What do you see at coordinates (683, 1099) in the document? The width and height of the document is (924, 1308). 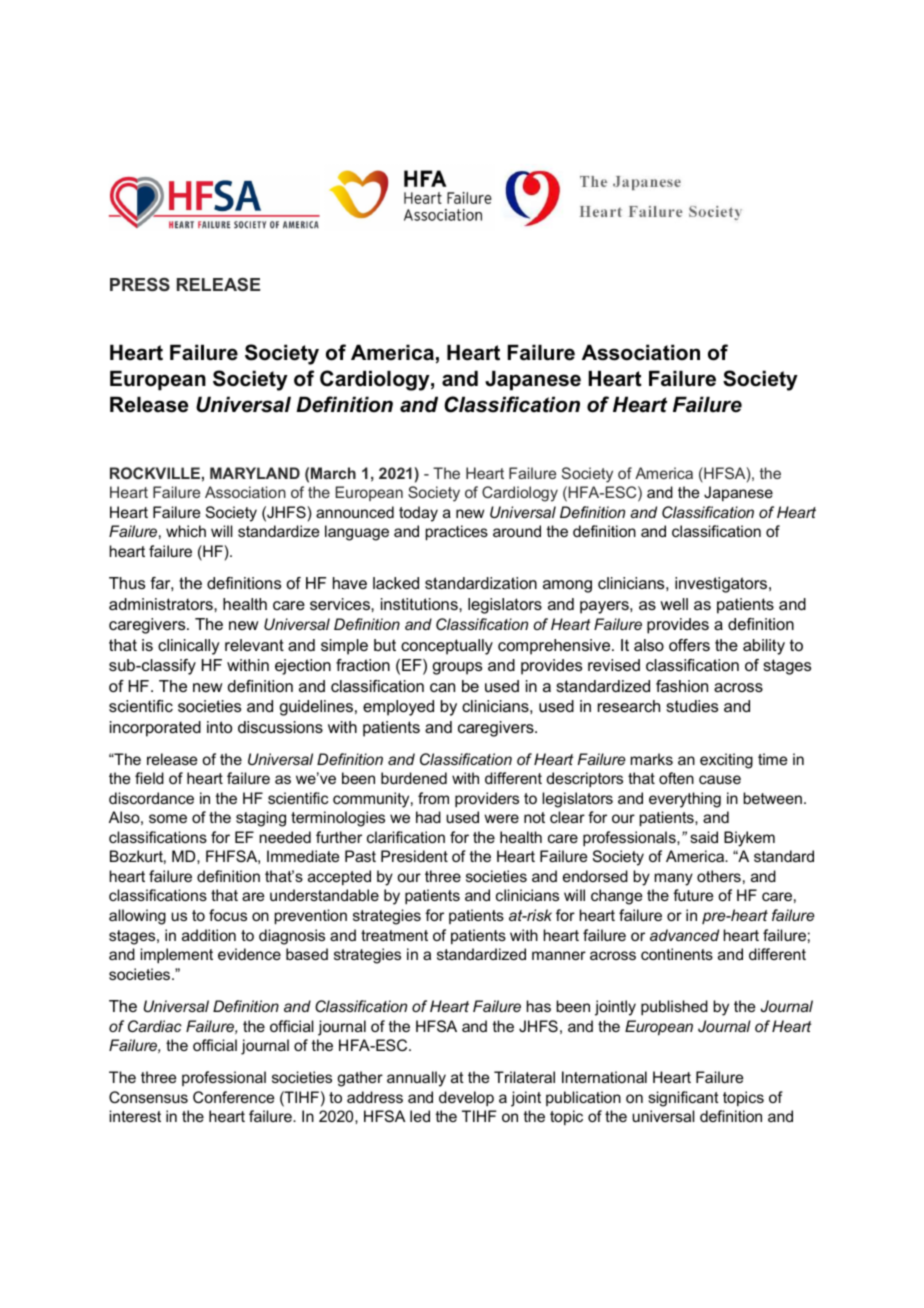 I see `significant` at bounding box center [683, 1099].
